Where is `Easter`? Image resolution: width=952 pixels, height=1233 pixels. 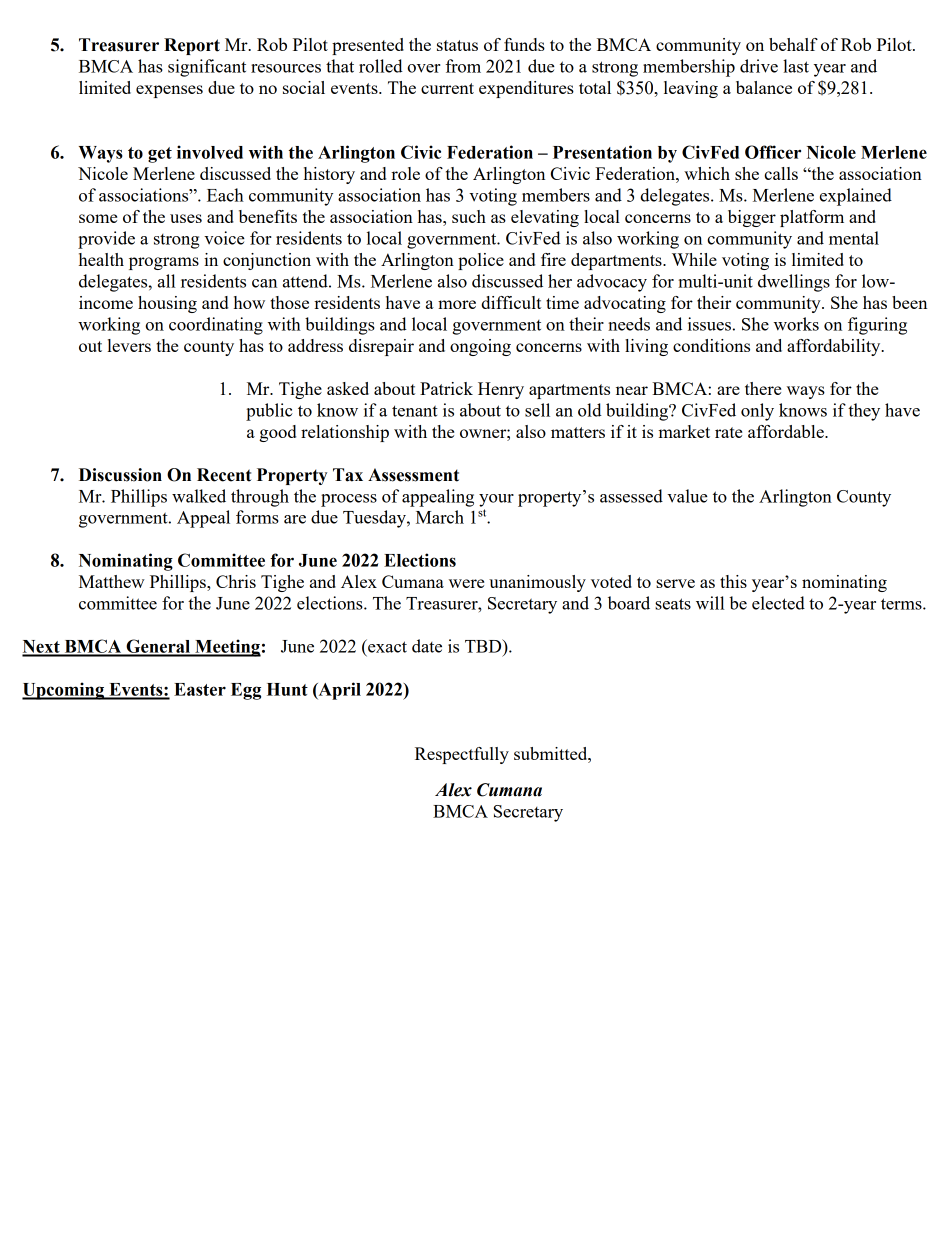 Easter is located at coordinates (200, 689).
